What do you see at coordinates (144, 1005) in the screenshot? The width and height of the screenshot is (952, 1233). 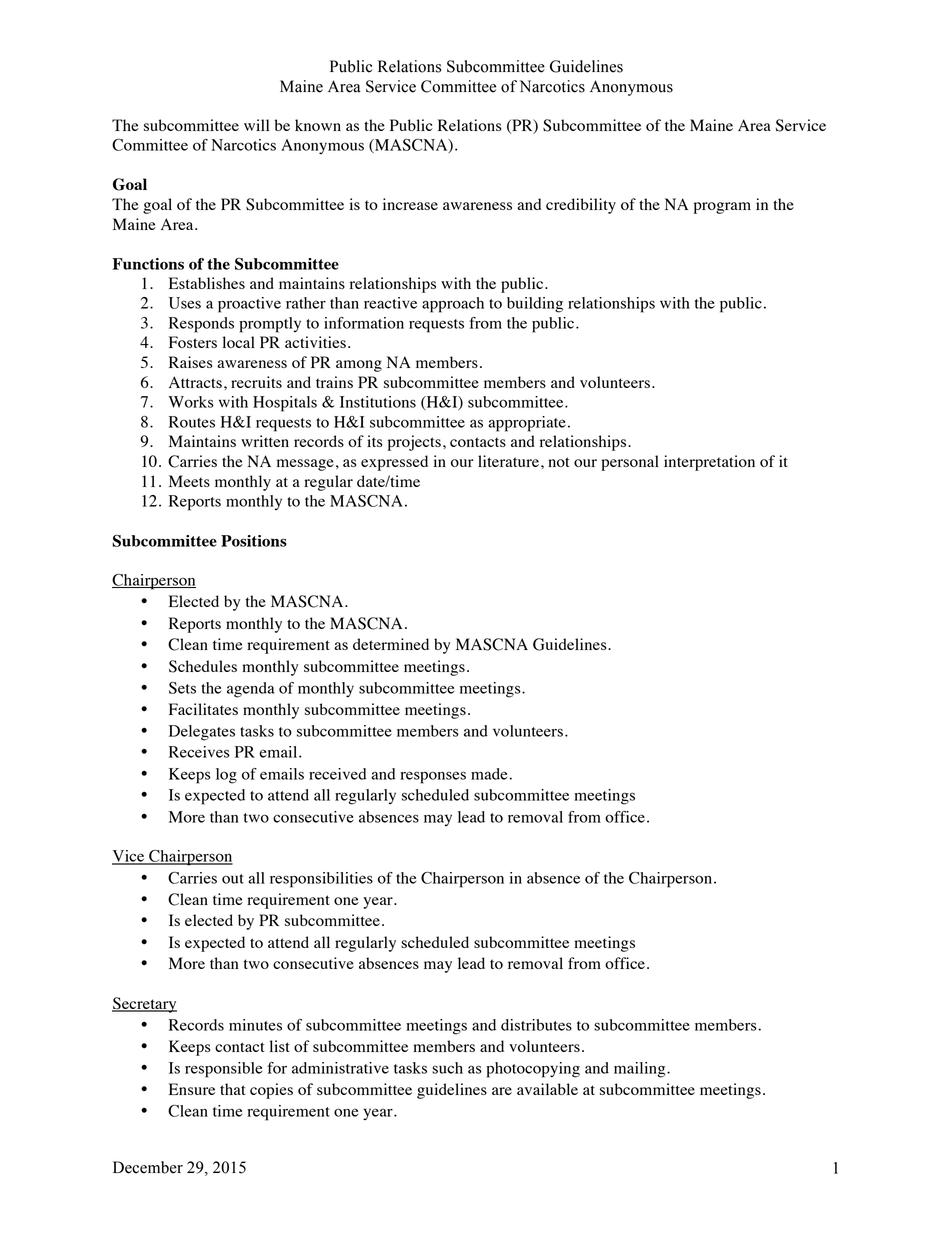 I see `Secretary` at bounding box center [144, 1005].
